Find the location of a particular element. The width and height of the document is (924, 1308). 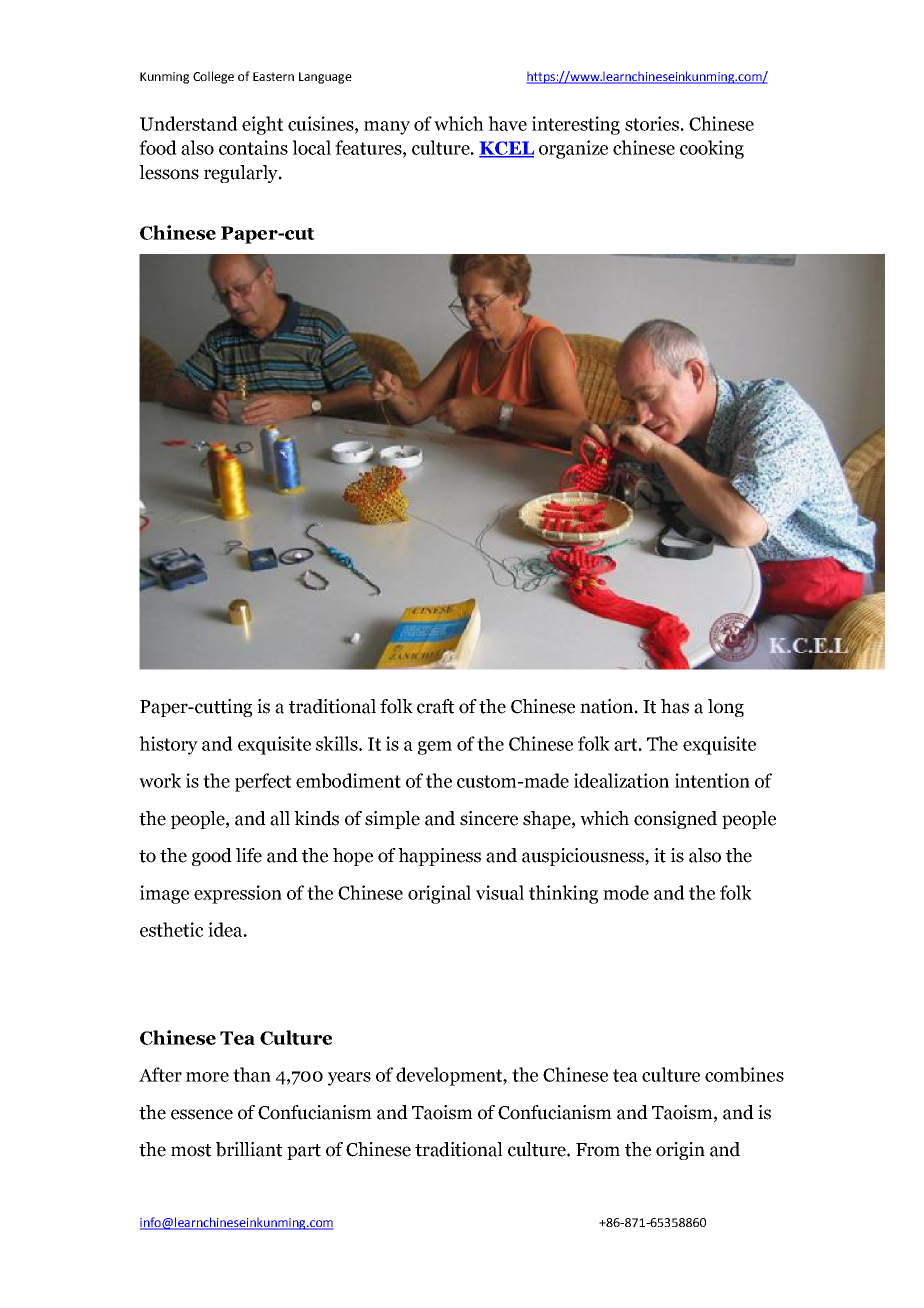

history is located at coordinates (168, 745).
